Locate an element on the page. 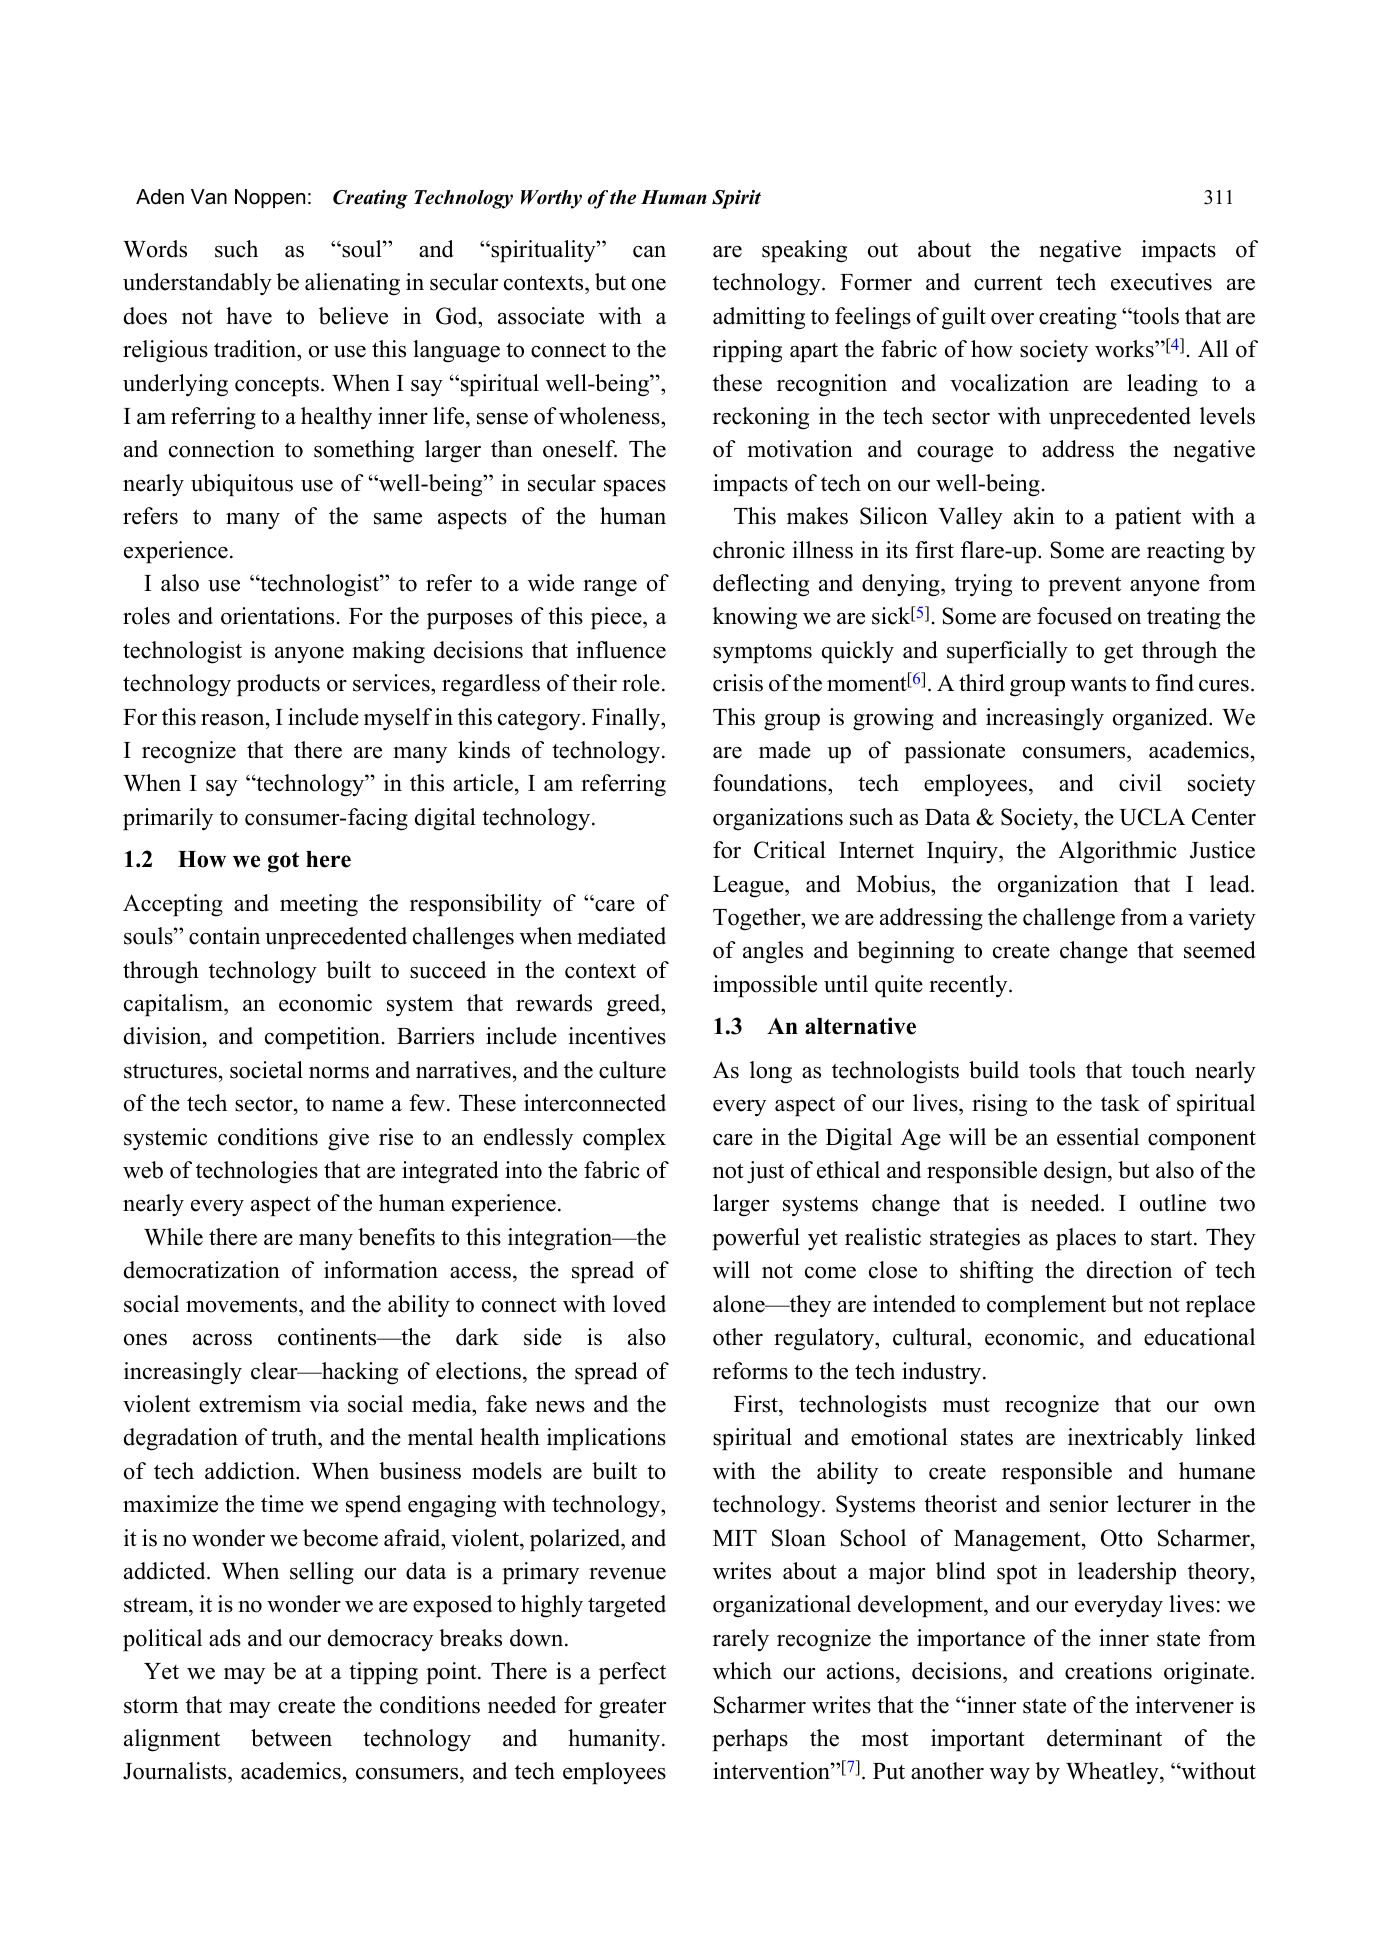 This page has width=1379, height=1950. reason is located at coordinates (234, 720).
